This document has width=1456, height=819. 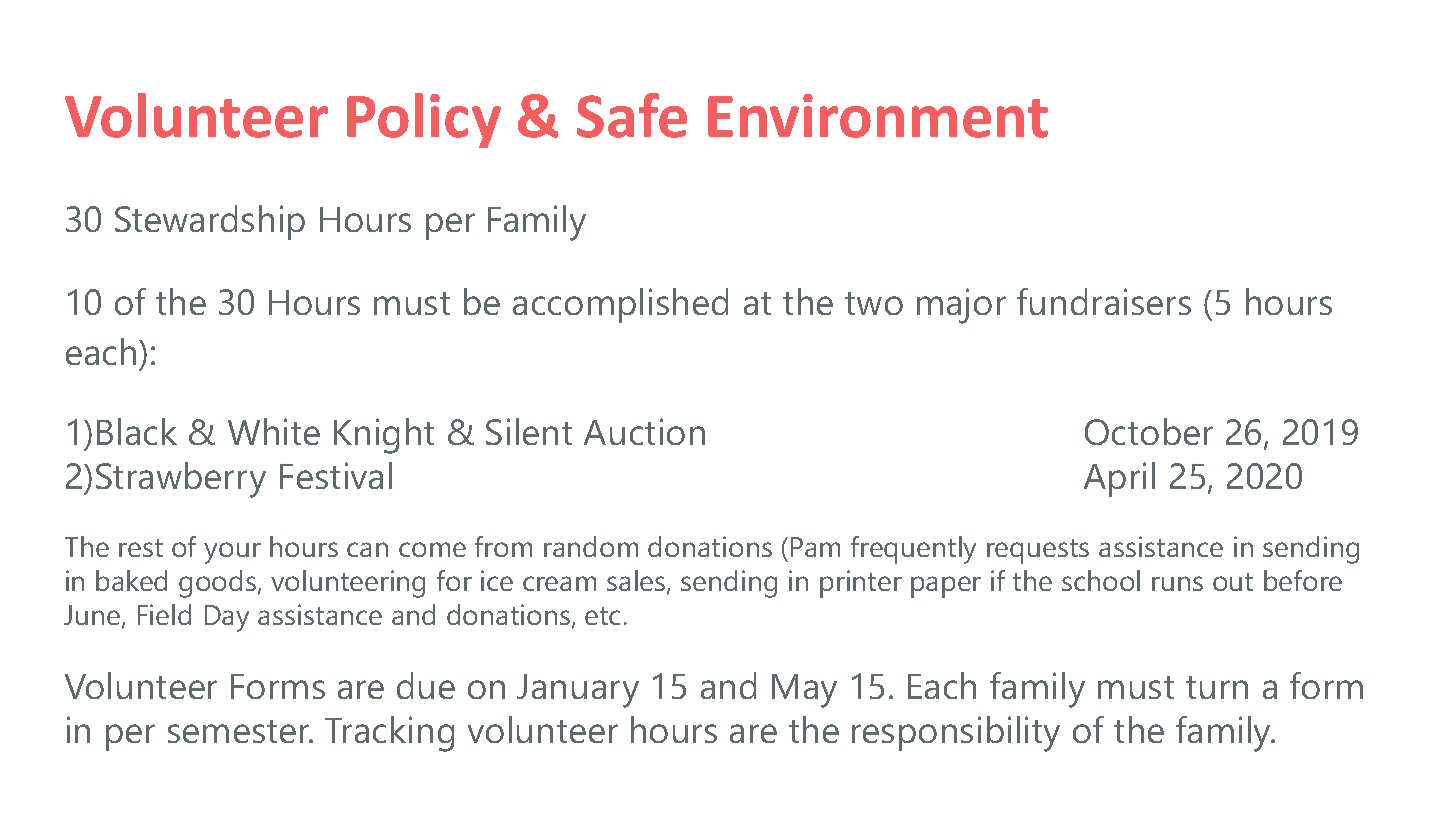 What do you see at coordinates (804, 691) in the document?
I see `May` at bounding box center [804, 691].
